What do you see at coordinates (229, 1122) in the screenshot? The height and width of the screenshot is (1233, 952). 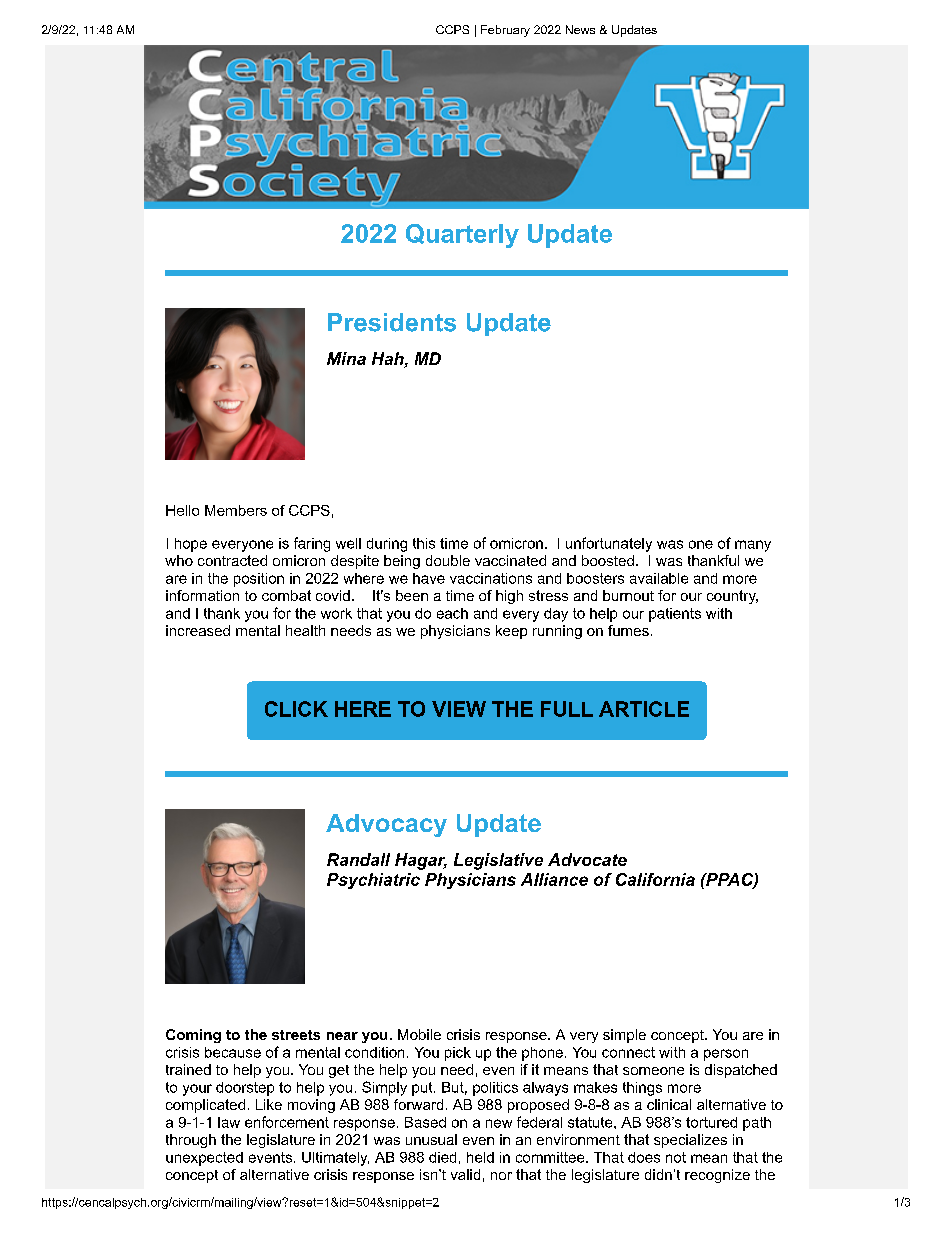 I see `law` at bounding box center [229, 1122].
